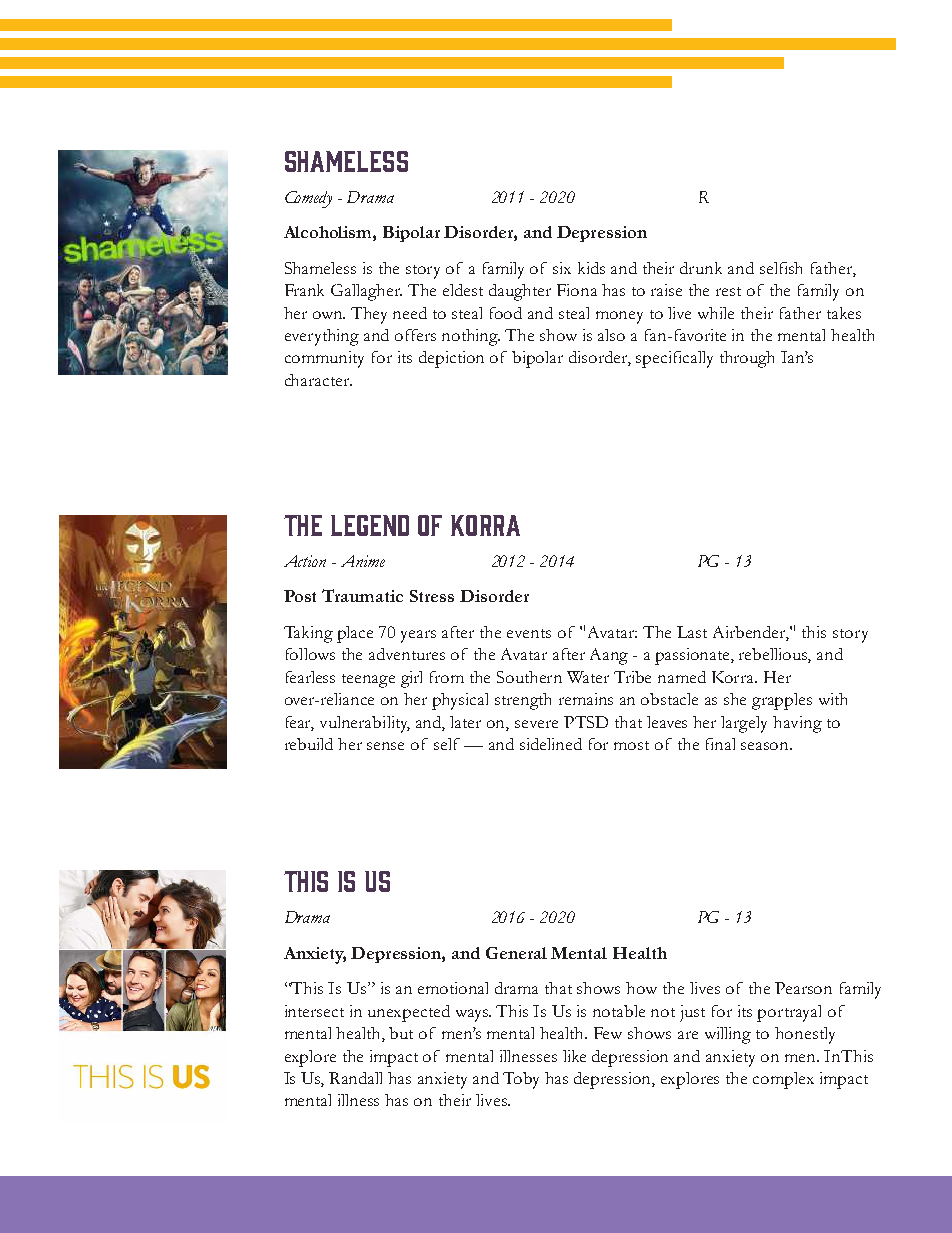 The width and height of the image is (952, 1233). I want to click on Randall, so click(355, 1078).
